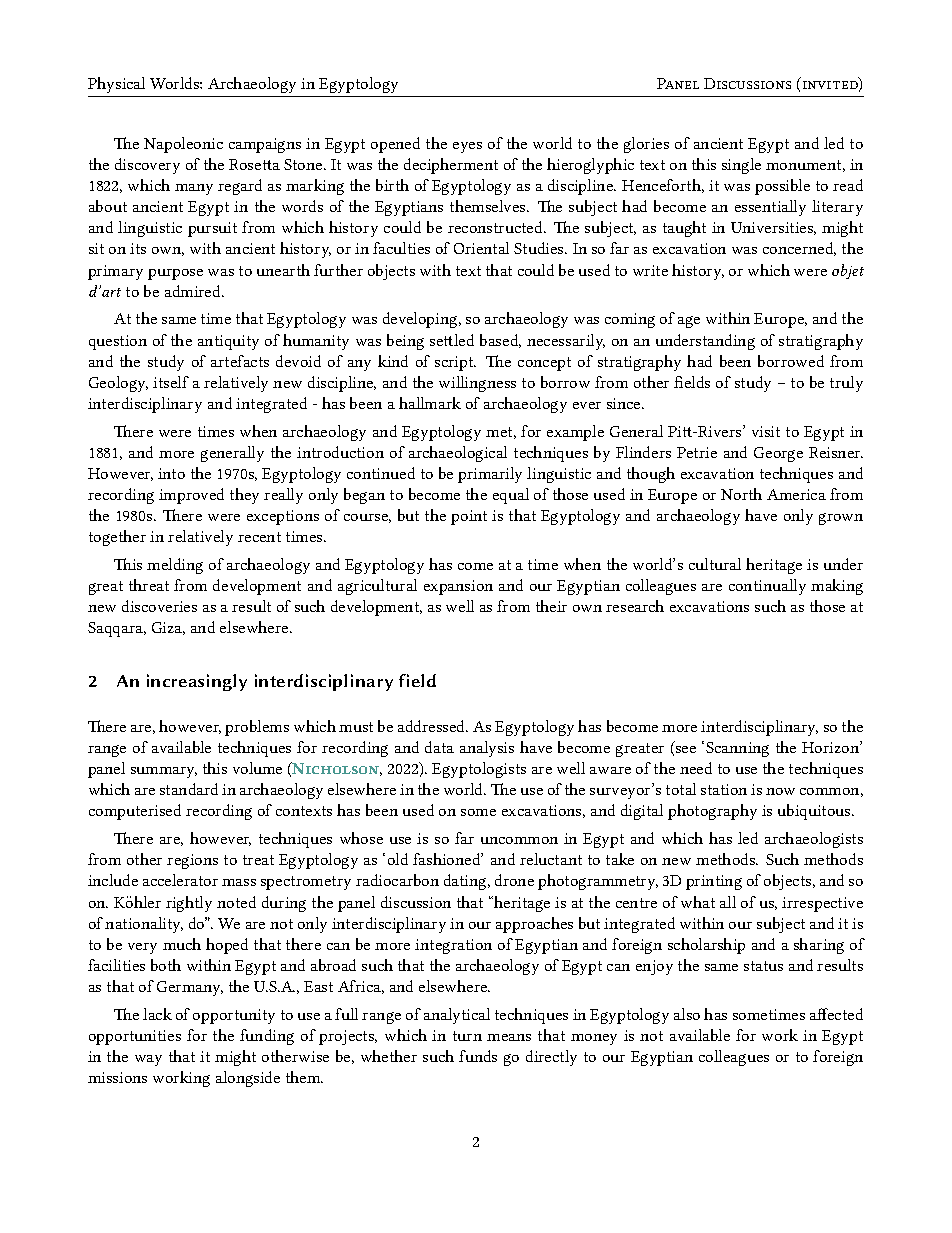 The height and width of the screenshot is (1233, 952). Describe the element at coordinates (175, 566) in the screenshot. I see `melding` at that location.
